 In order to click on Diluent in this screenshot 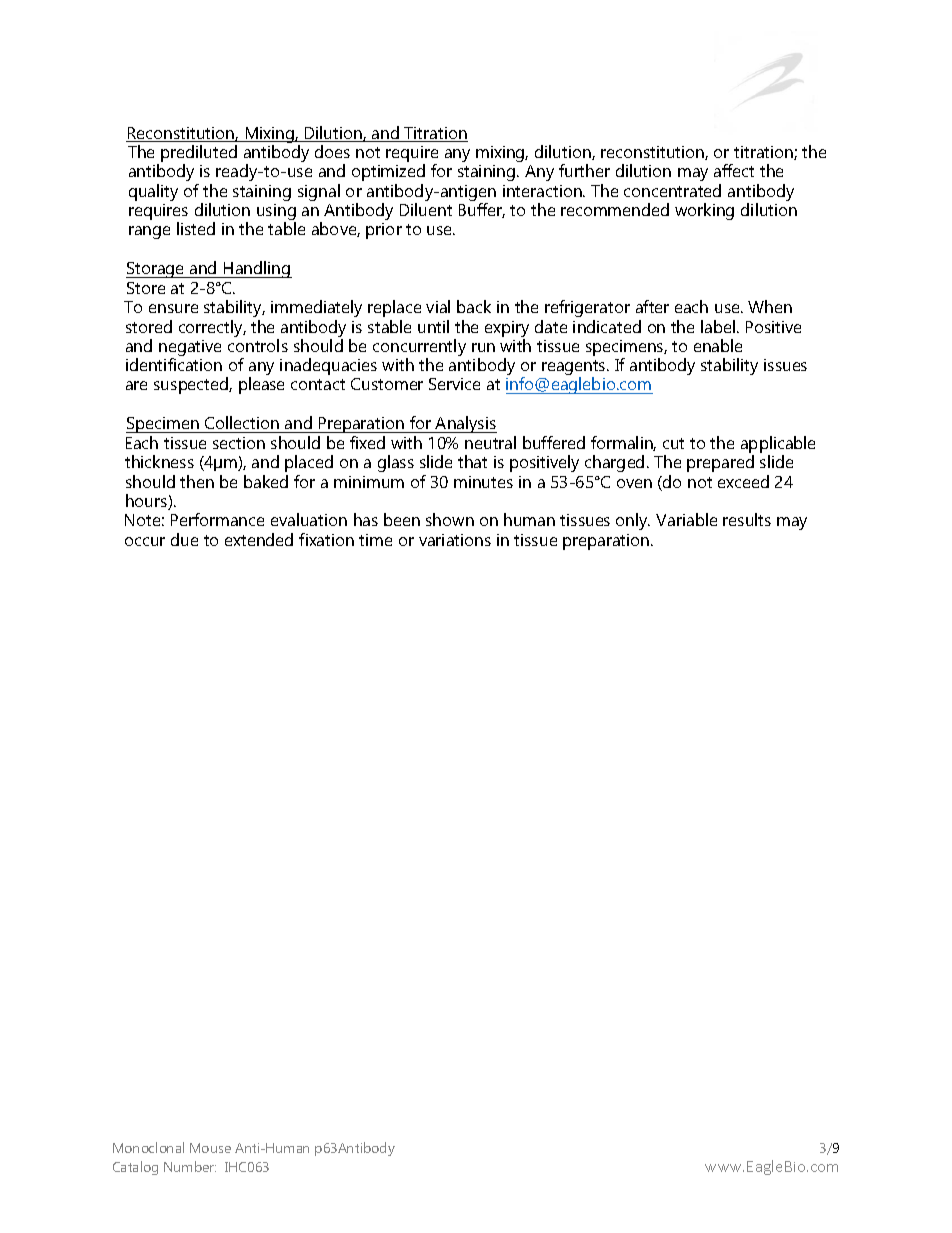, I will do `click(426, 209)`.
